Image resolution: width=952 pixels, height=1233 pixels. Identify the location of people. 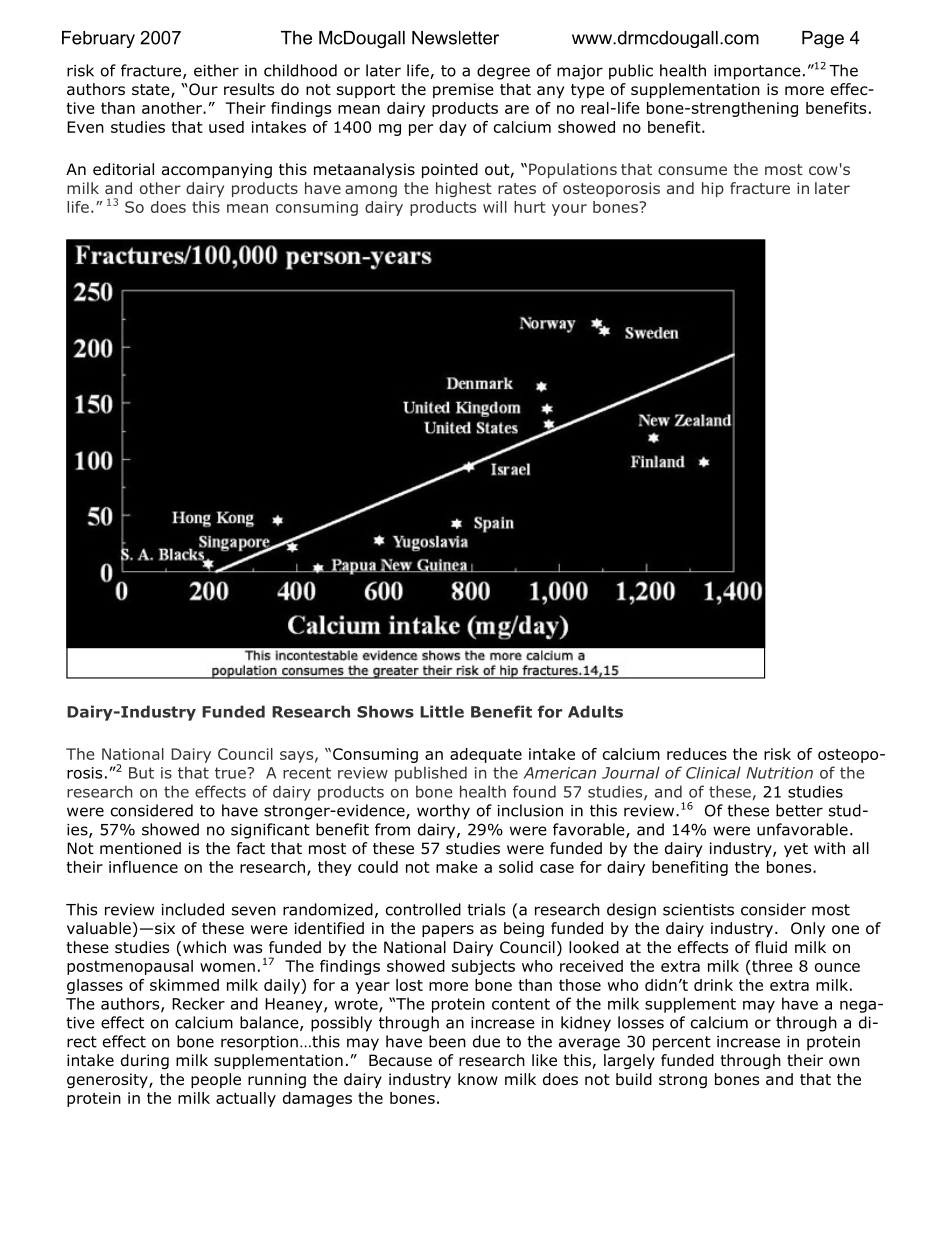
(216, 1080).
